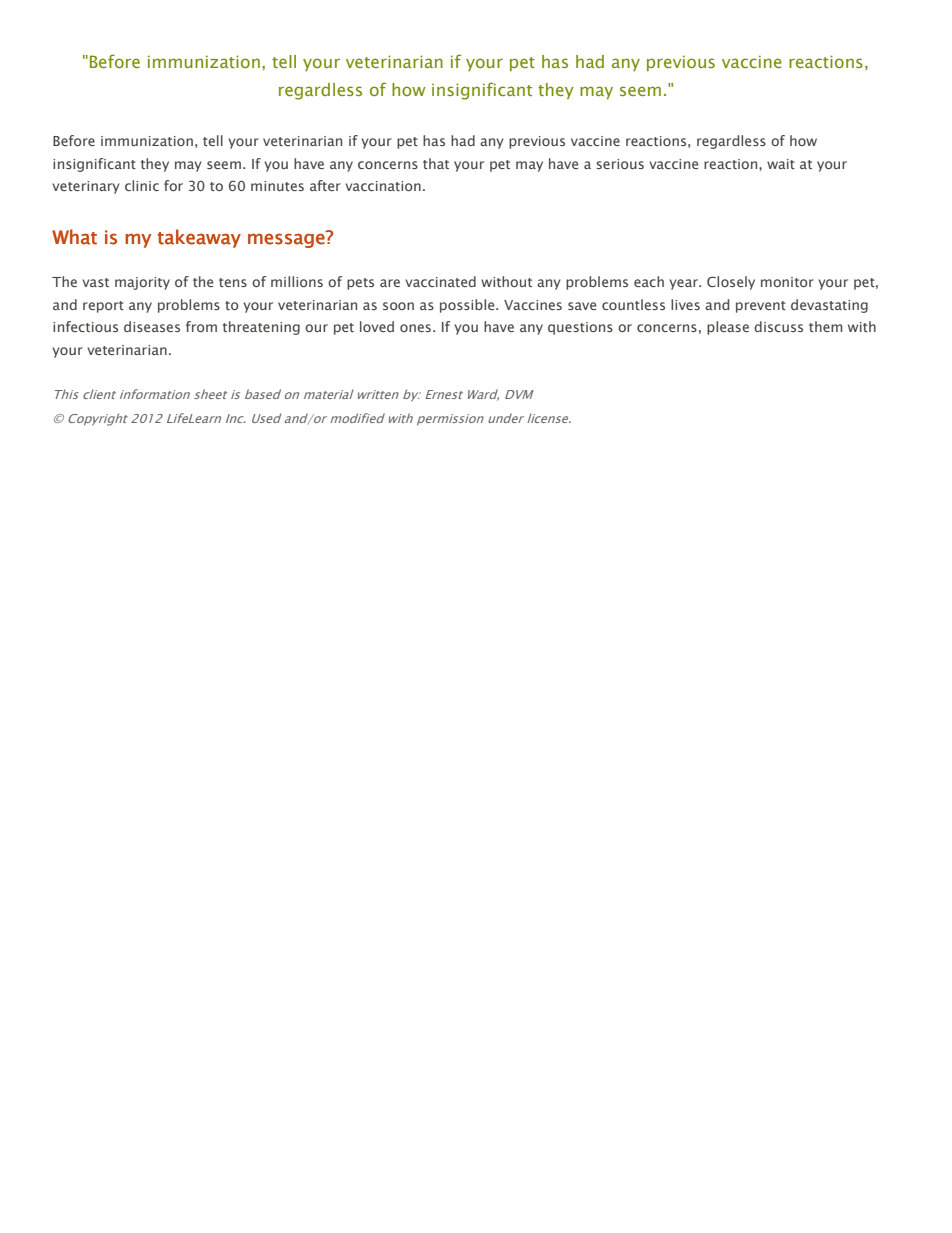 The height and width of the document is (1233, 952). Describe the element at coordinates (86, 187) in the document. I see `veterinary` at that location.
